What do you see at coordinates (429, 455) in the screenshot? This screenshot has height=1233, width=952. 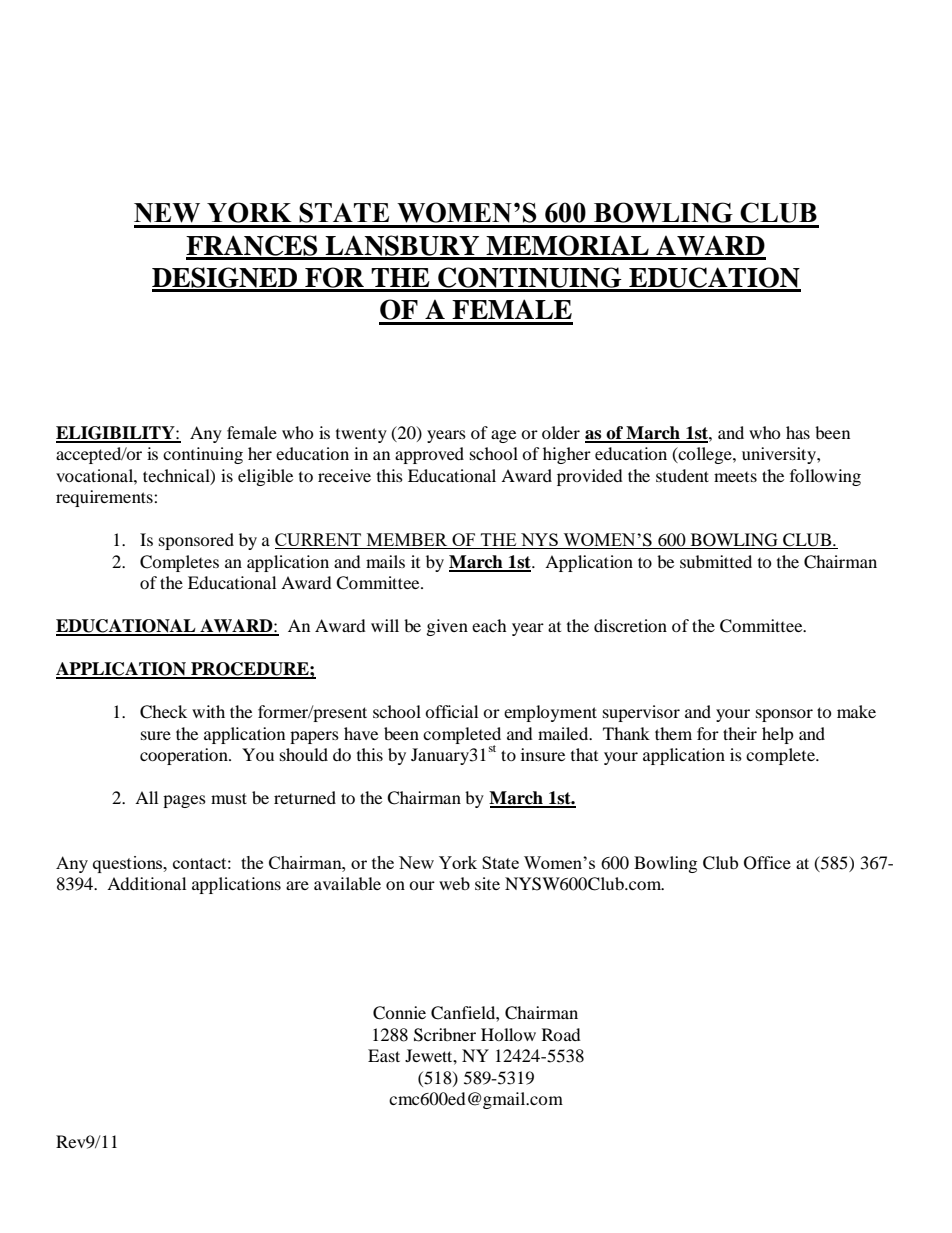 I see `approved` at bounding box center [429, 455].
